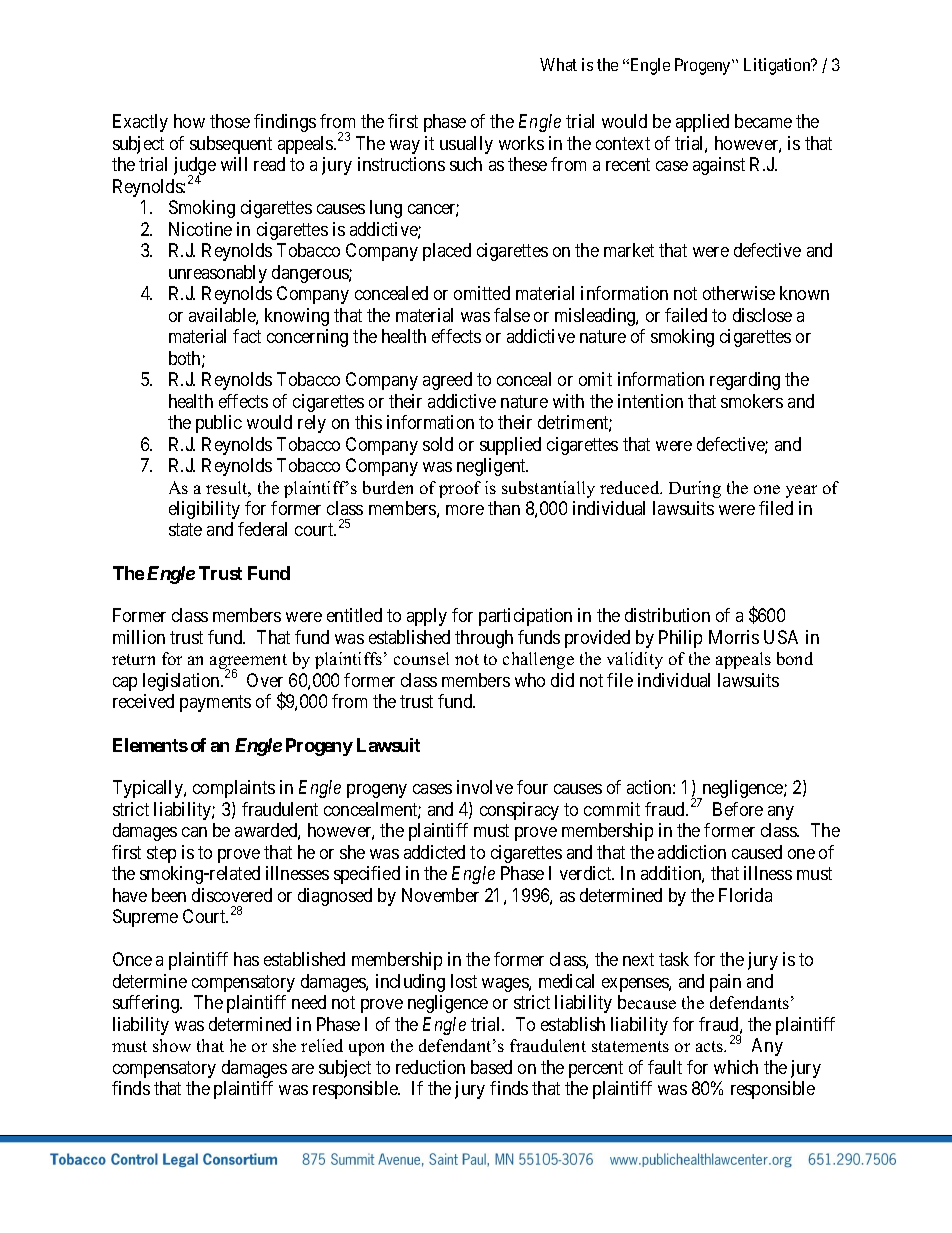 The width and height of the screenshot is (952, 1233). What do you see at coordinates (752, 401) in the screenshot?
I see `smokers` at bounding box center [752, 401].
